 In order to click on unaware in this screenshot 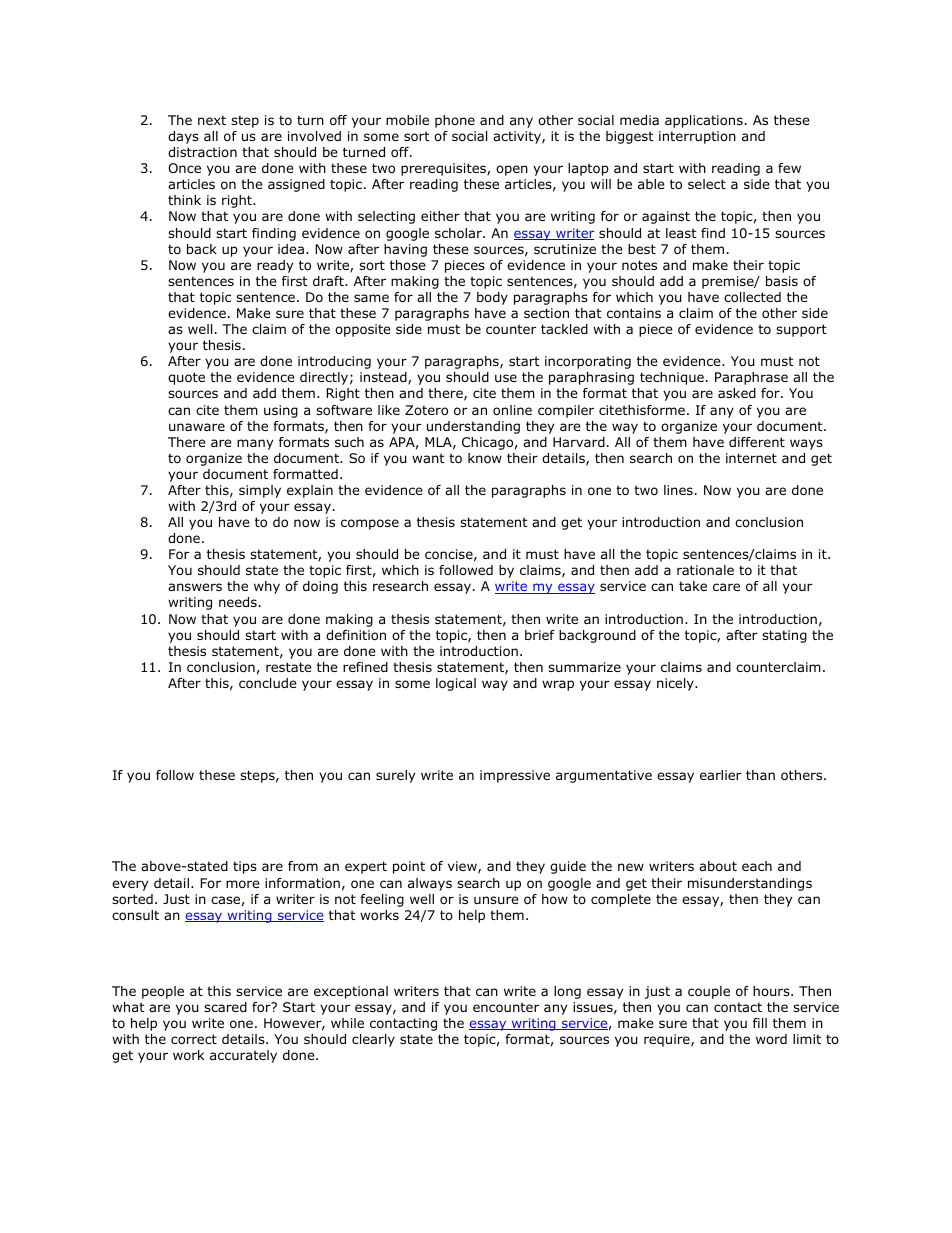, I will do `click(197, 427)`.
